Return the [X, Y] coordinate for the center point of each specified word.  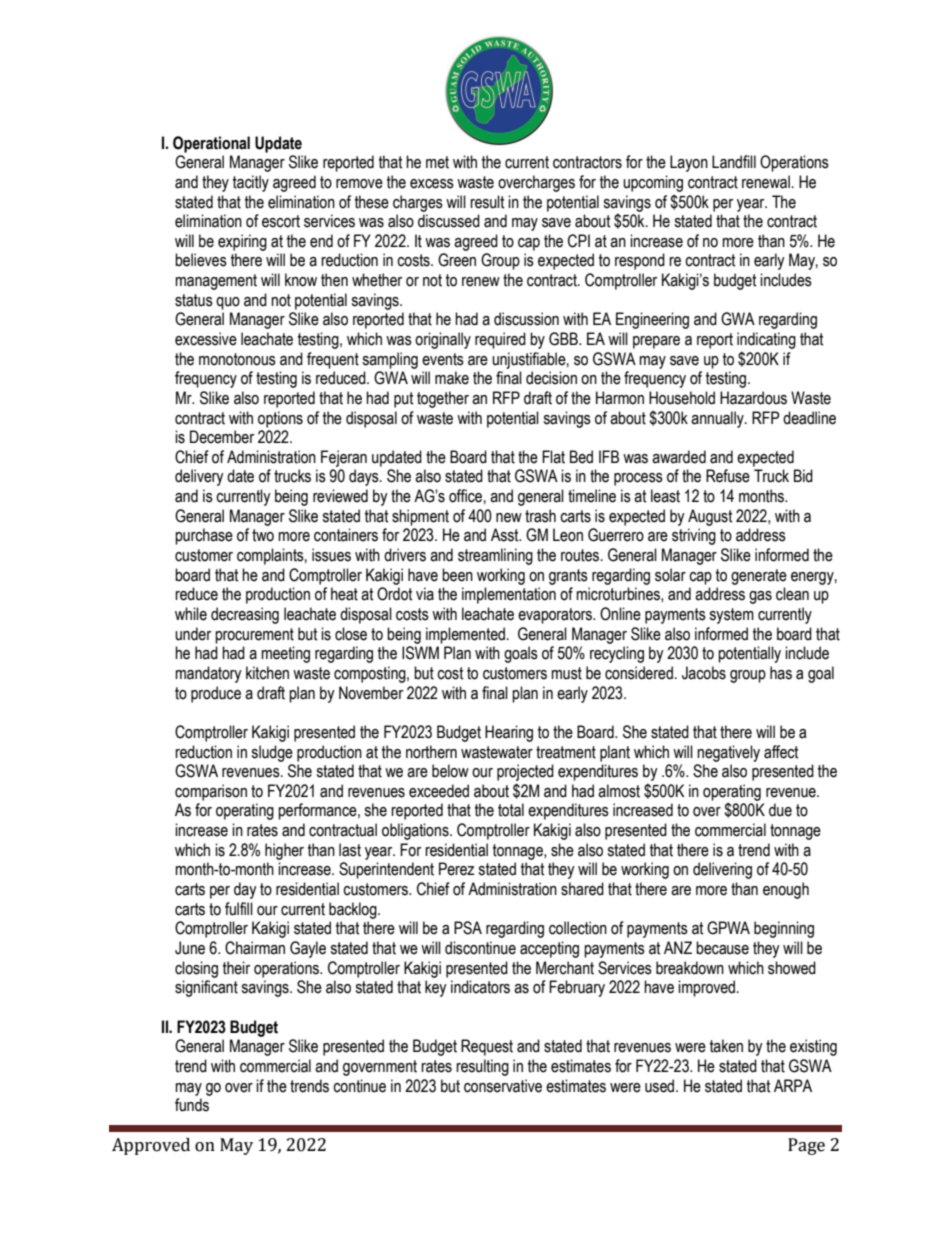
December [222, 437]
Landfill [734, 162]
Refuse [728, 476]
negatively [728, 753]
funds [192, 1105]
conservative [503, 1086]
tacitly [251, 183]
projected [525, 772]
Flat [553, 457]
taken [726, 1046]
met [437, 162]
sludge [272, 753]
